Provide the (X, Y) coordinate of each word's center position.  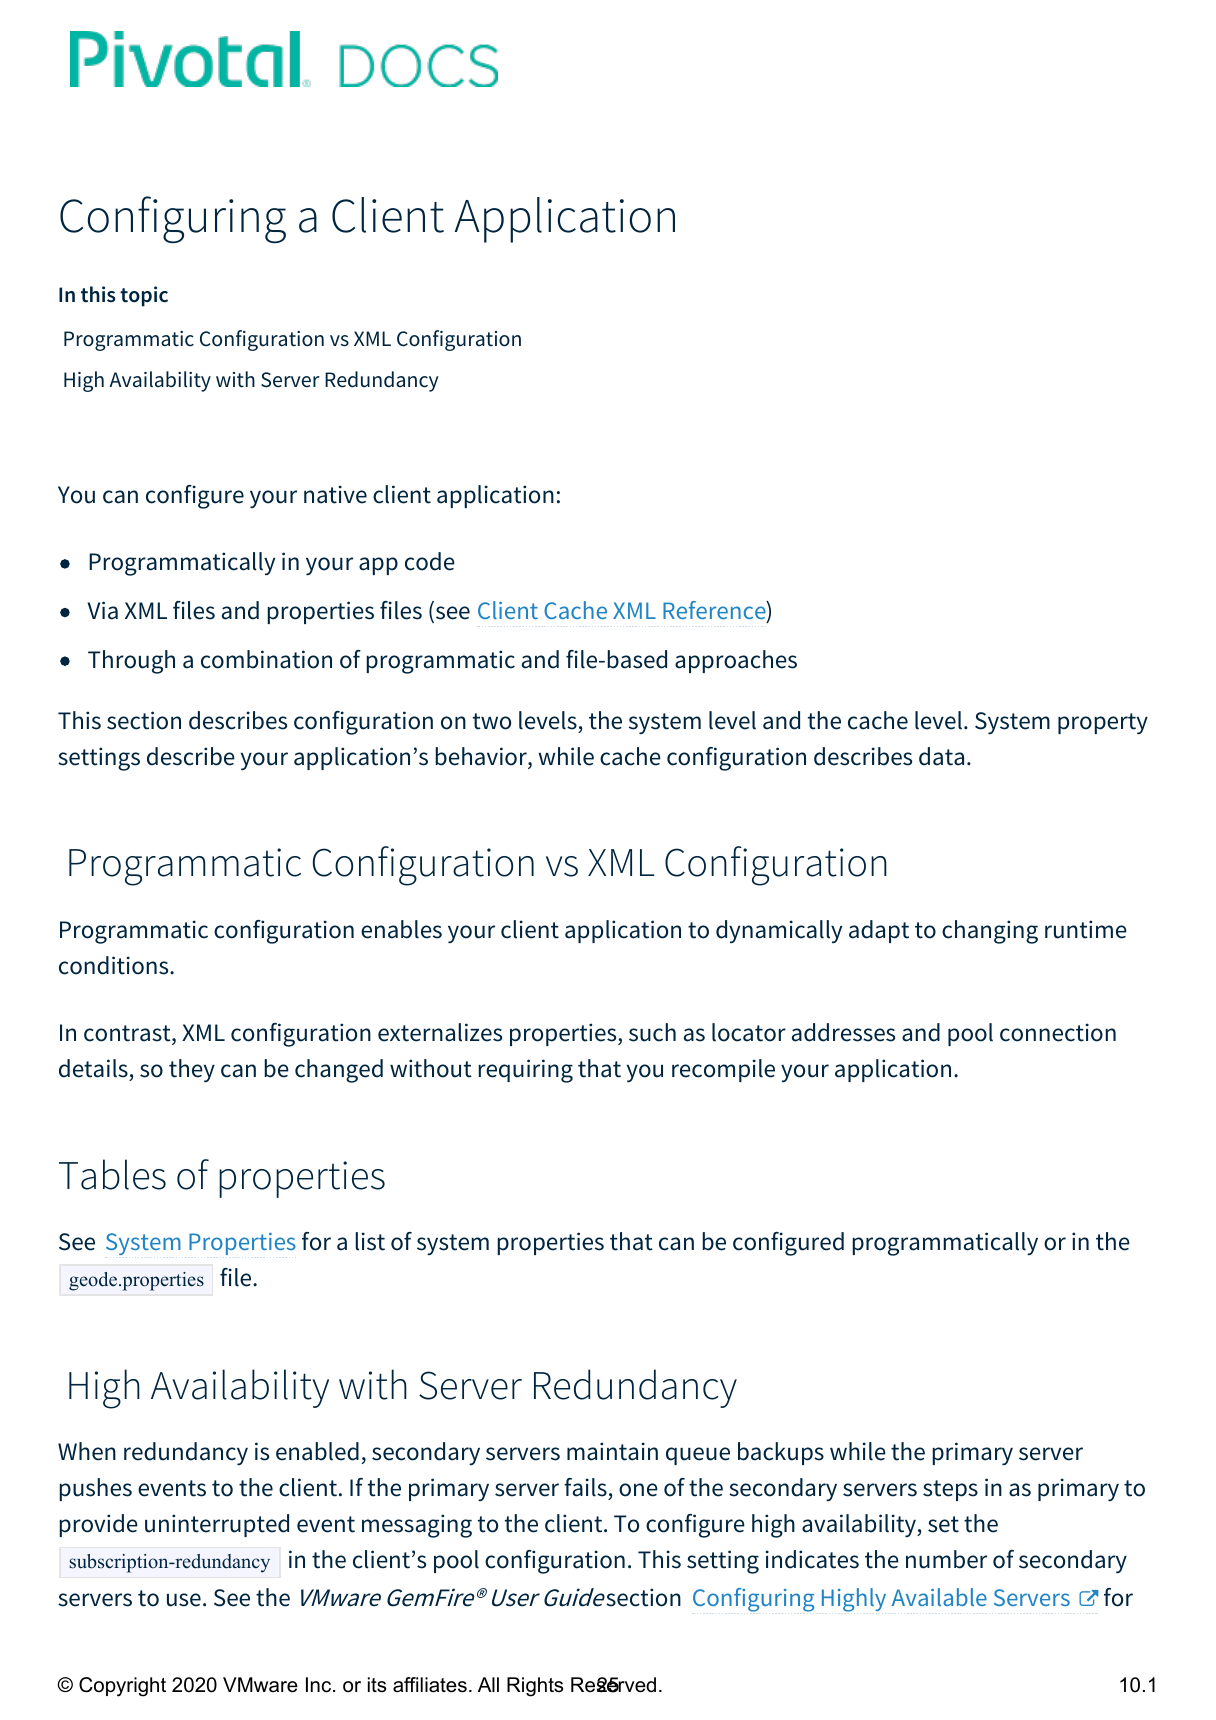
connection (1058, 1032)
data (941, 756)
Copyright (122, 1687)
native (335, 494)
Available (939, 1597)
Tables (112, 1174)
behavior (482, 757)
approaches (736, 661)
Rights (535, 1687)
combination (266, 659)
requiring (525, 1071)
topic (144, 296)
